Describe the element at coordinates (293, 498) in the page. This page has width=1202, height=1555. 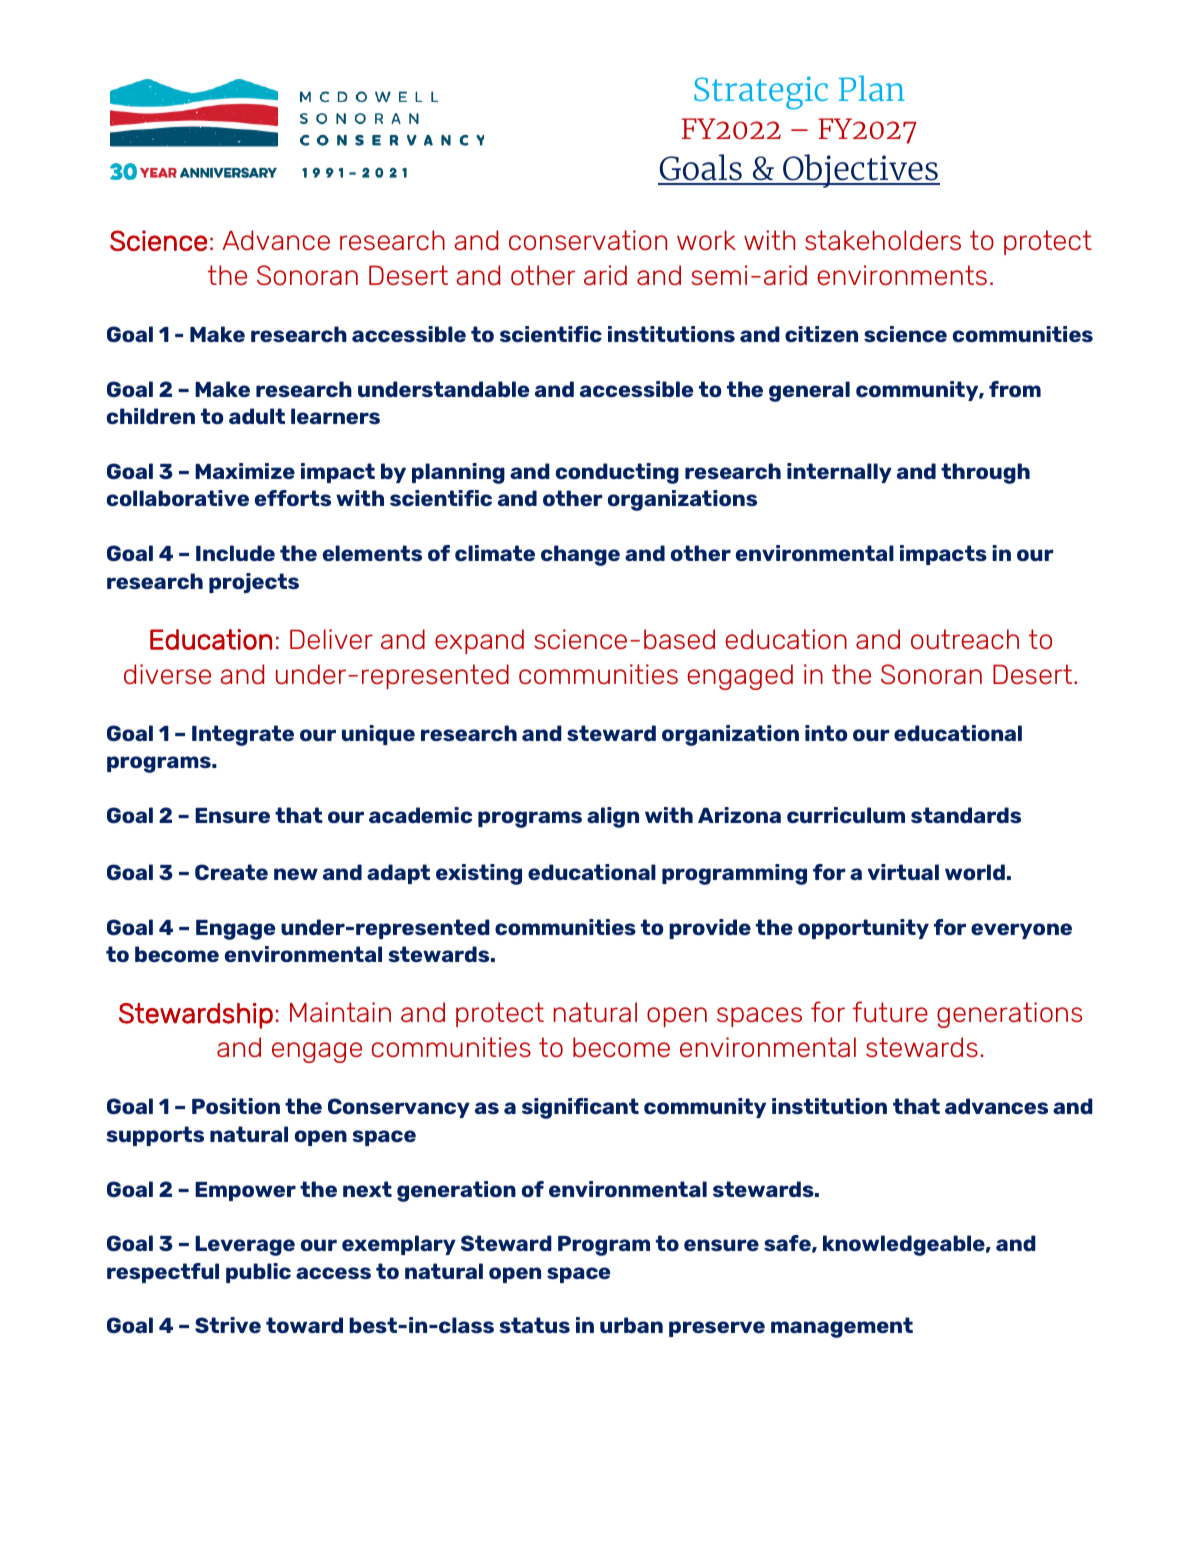
I see `efforts` at that location.
